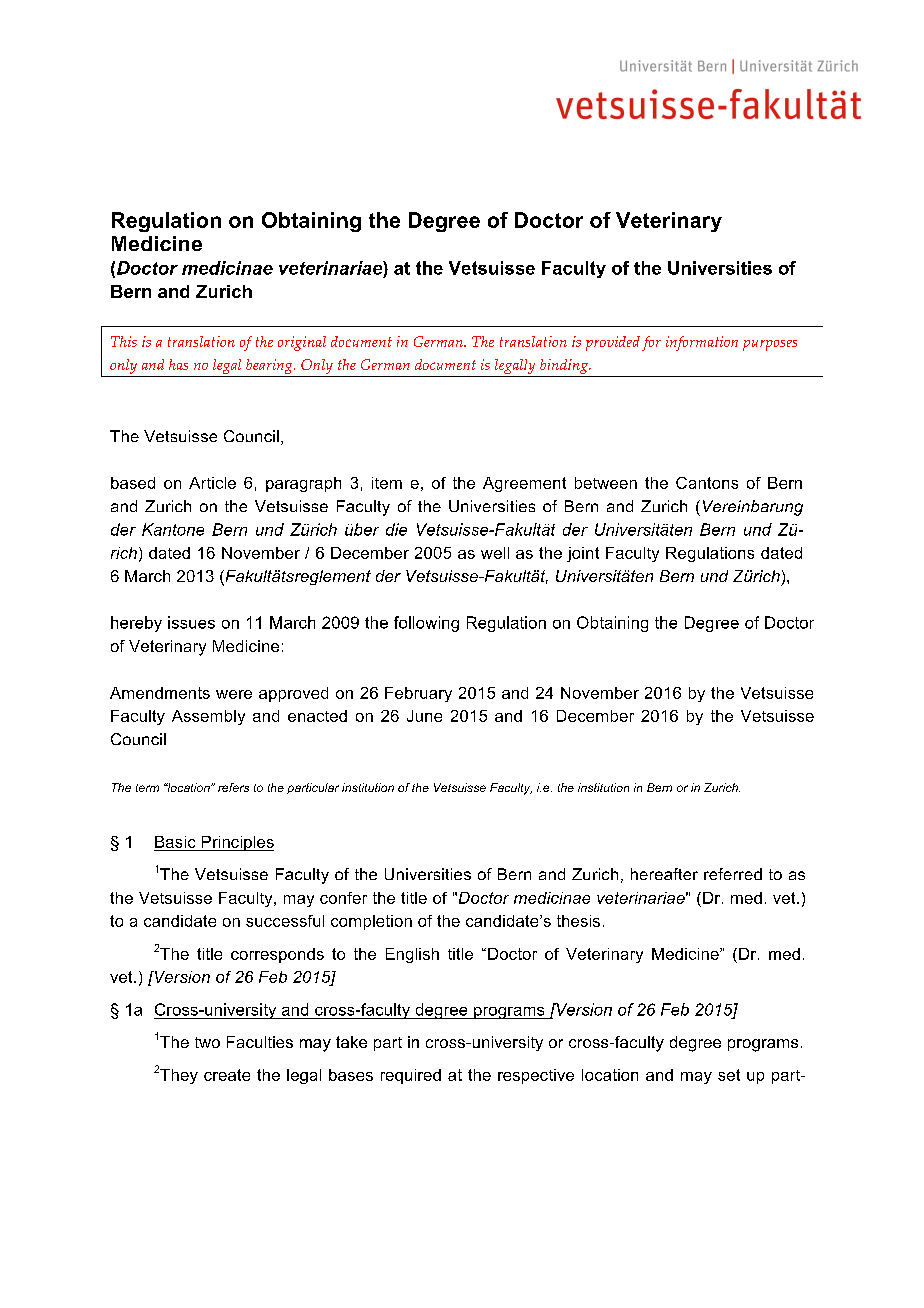  What do you see at coordinates (178, 364) in the page?
I see `has` at bounding box center [178, 364].
